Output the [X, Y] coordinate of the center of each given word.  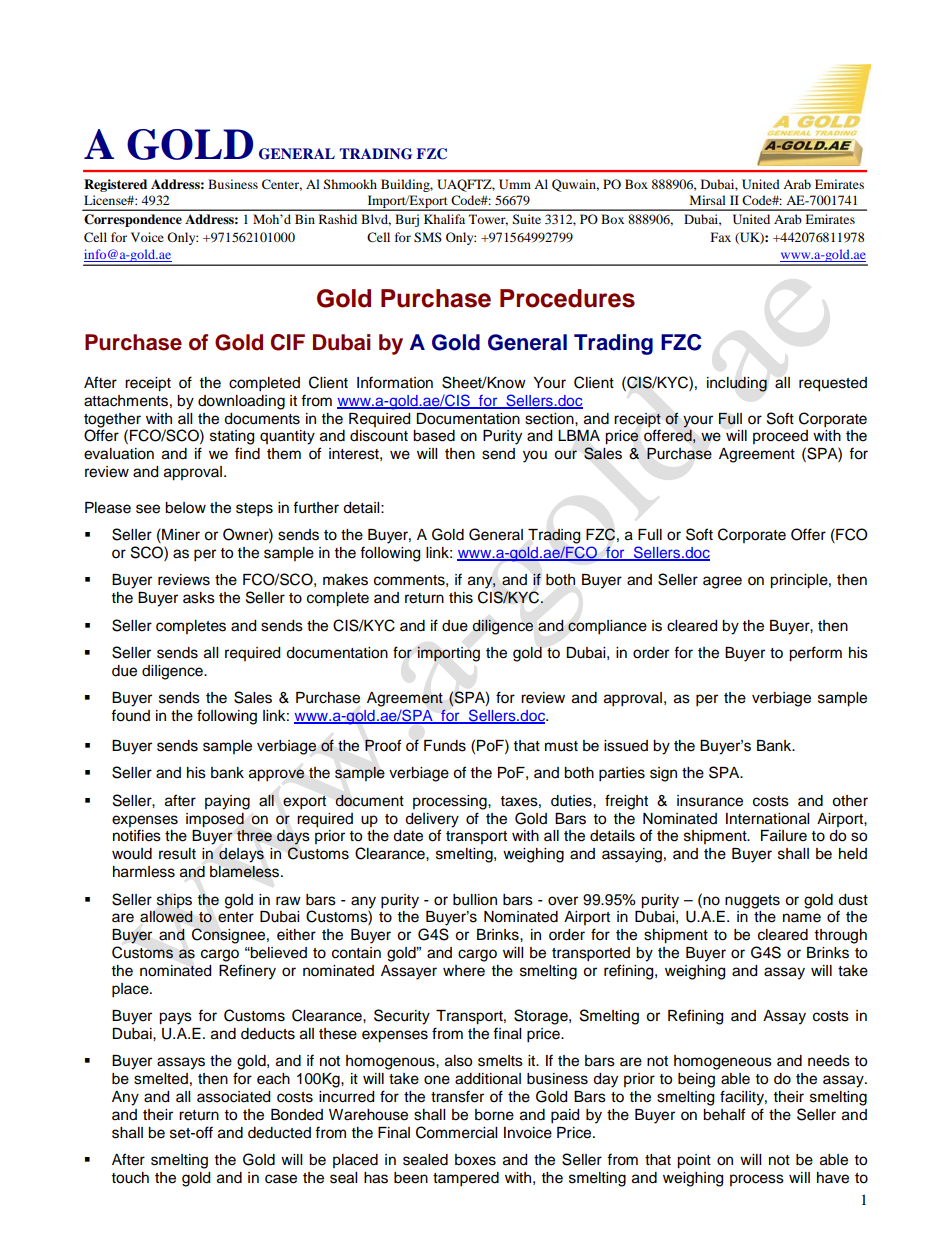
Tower [488, 220]
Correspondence [133, 220]
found [130, 715]
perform [815, 654]
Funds [445, 746]
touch [130, 1178]
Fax [721, 237]
